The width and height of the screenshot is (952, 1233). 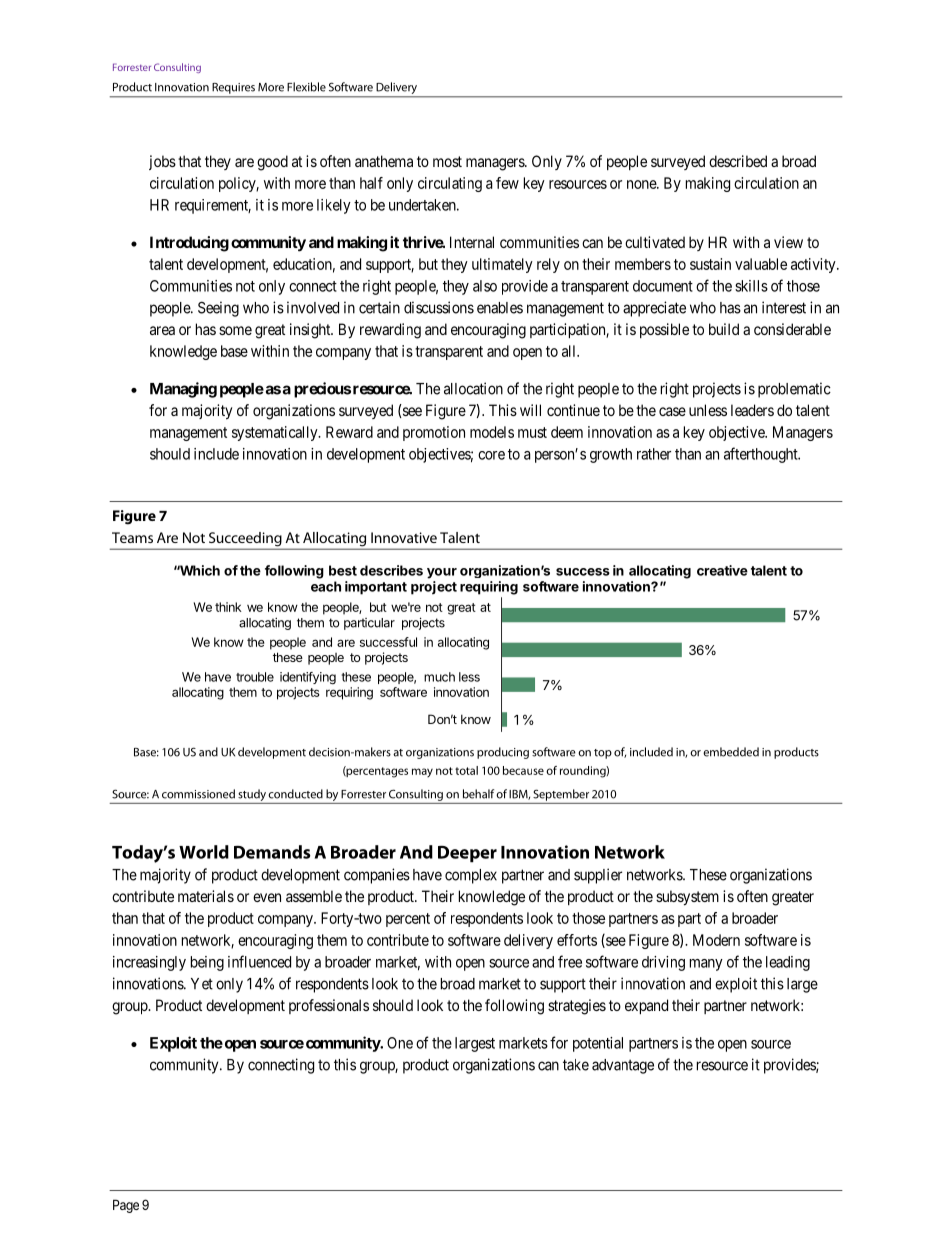 I want to click on think, so click(x=228, y=607).
